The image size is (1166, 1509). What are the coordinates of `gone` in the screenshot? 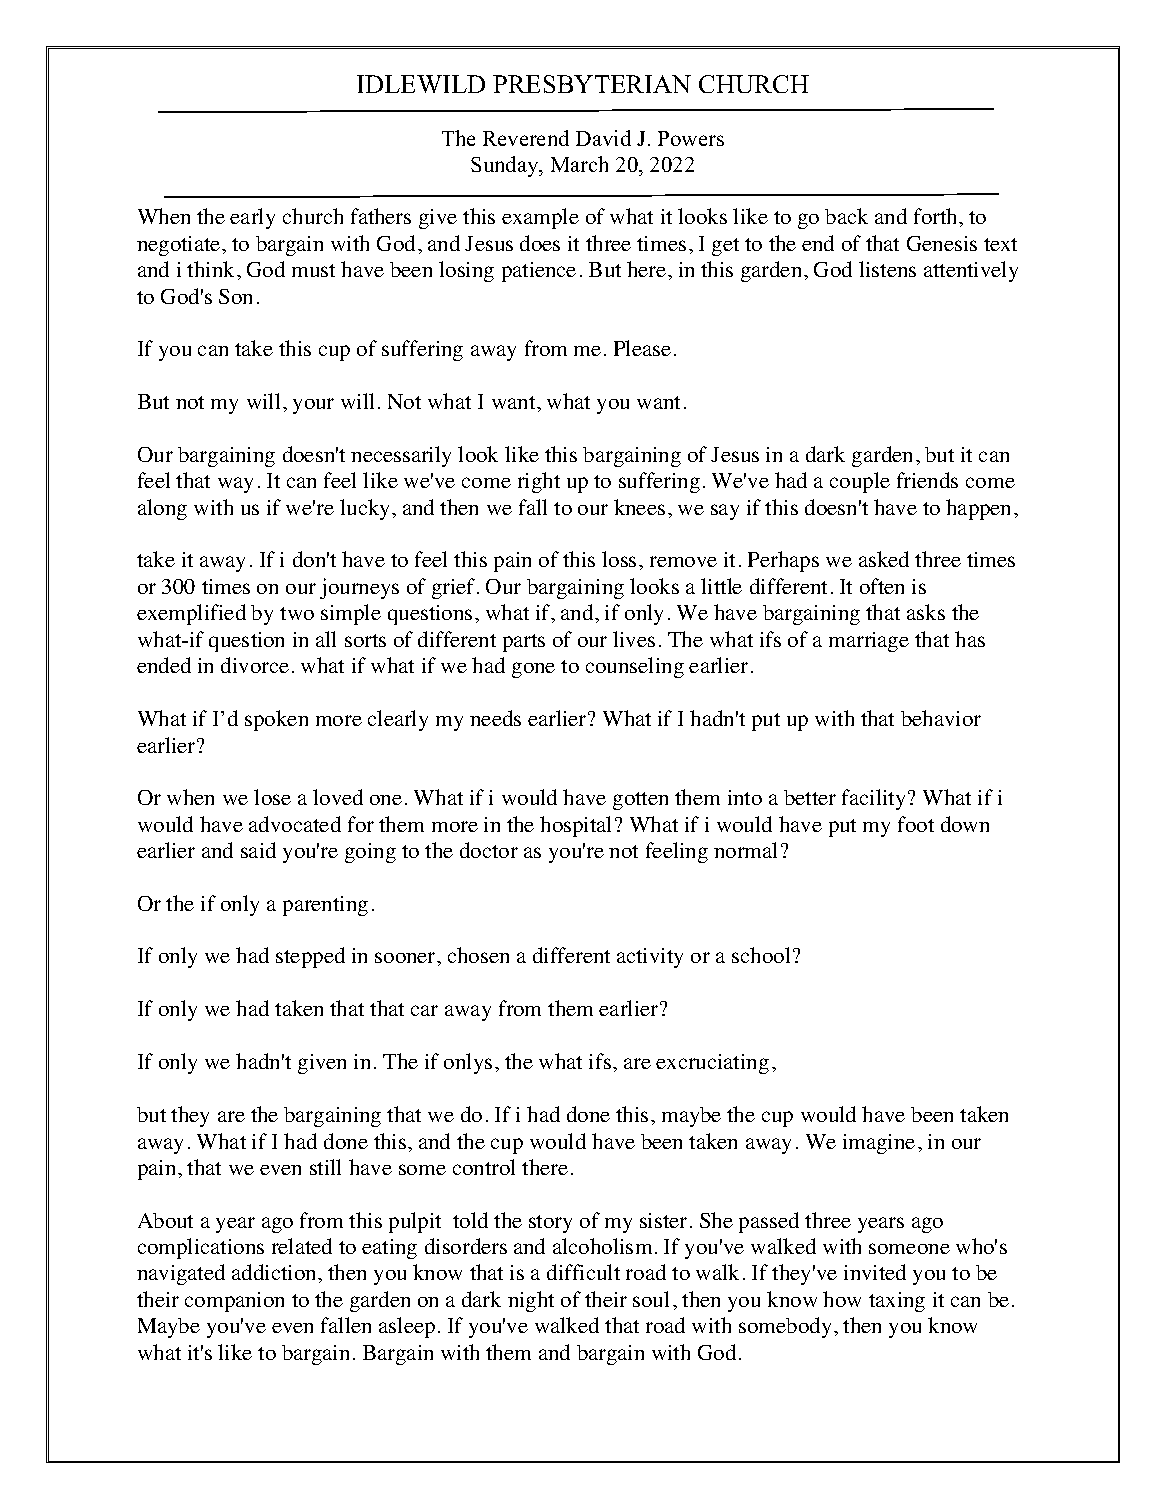 It's located at (533, 670).
